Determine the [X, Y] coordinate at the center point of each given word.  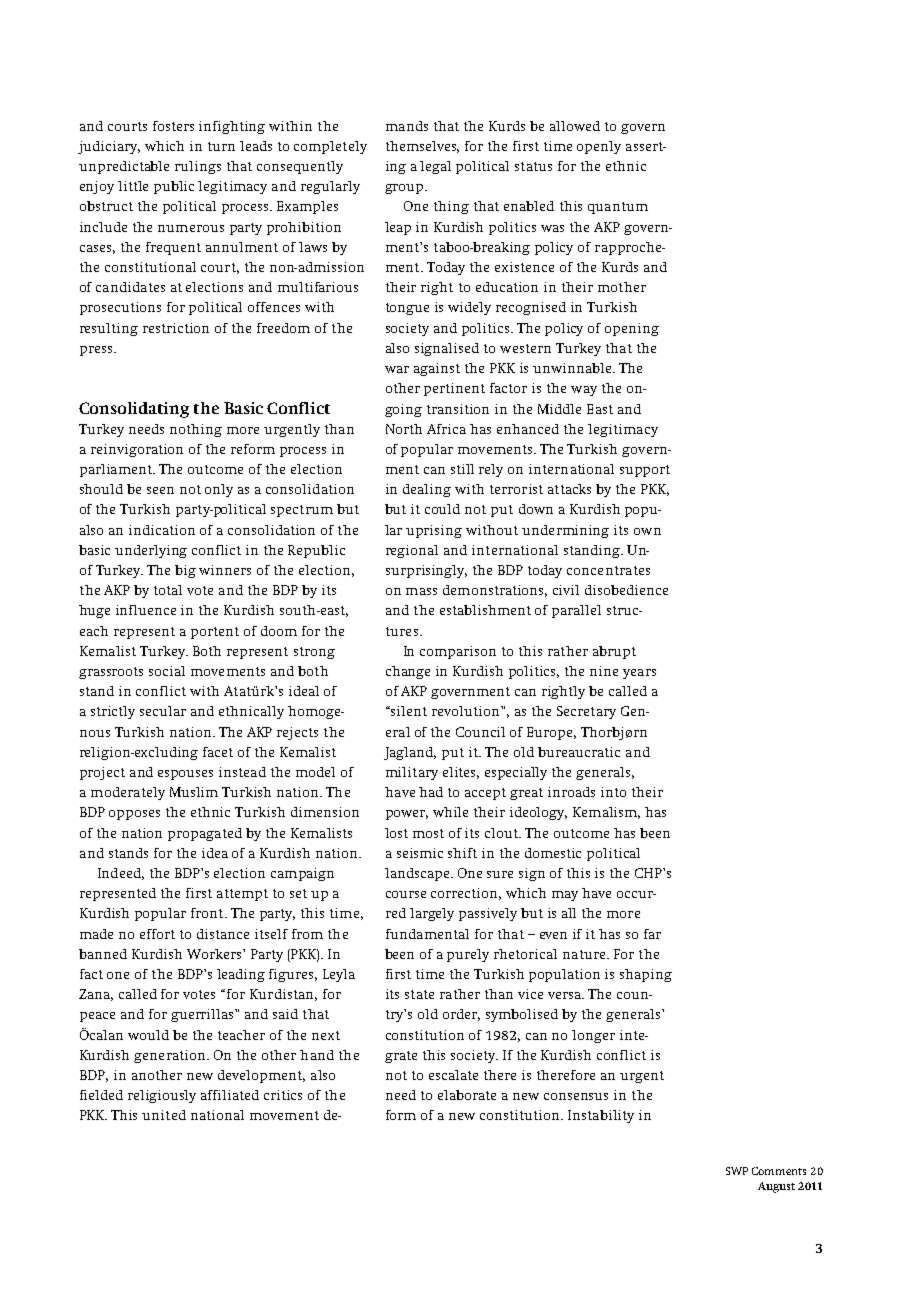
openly [599, 147]
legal [435, 167]
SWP [737, 1171]
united [164, 1115]
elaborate [467, 1095]
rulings [198, 167]
